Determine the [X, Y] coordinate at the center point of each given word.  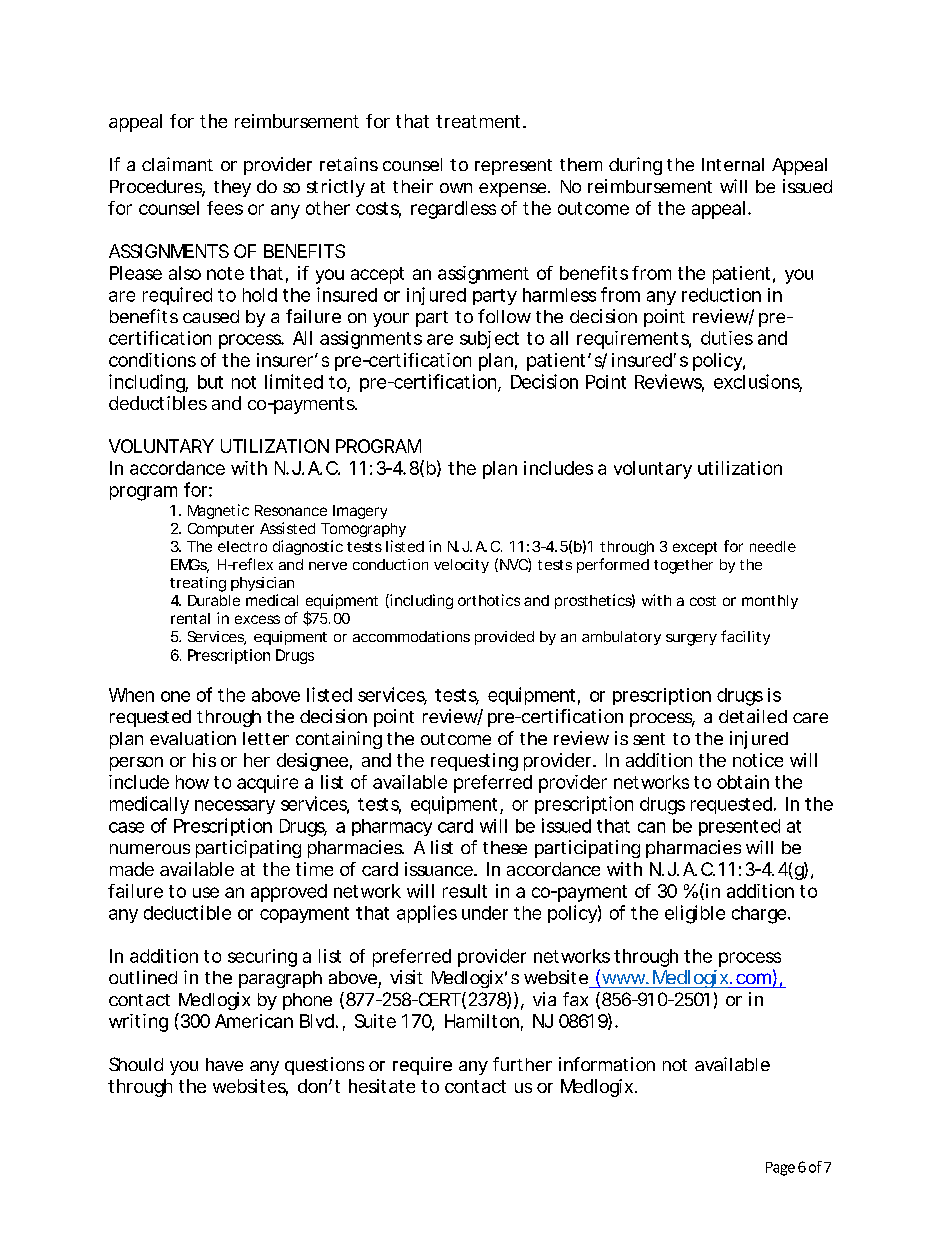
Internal [733, 164]
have [224, 1064]
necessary [235, 807]
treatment [480, 121]
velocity [461, 566]
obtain [743, 782]
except [695, 548]
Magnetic [218, 511]
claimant [177, 164]
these [505, 847]
